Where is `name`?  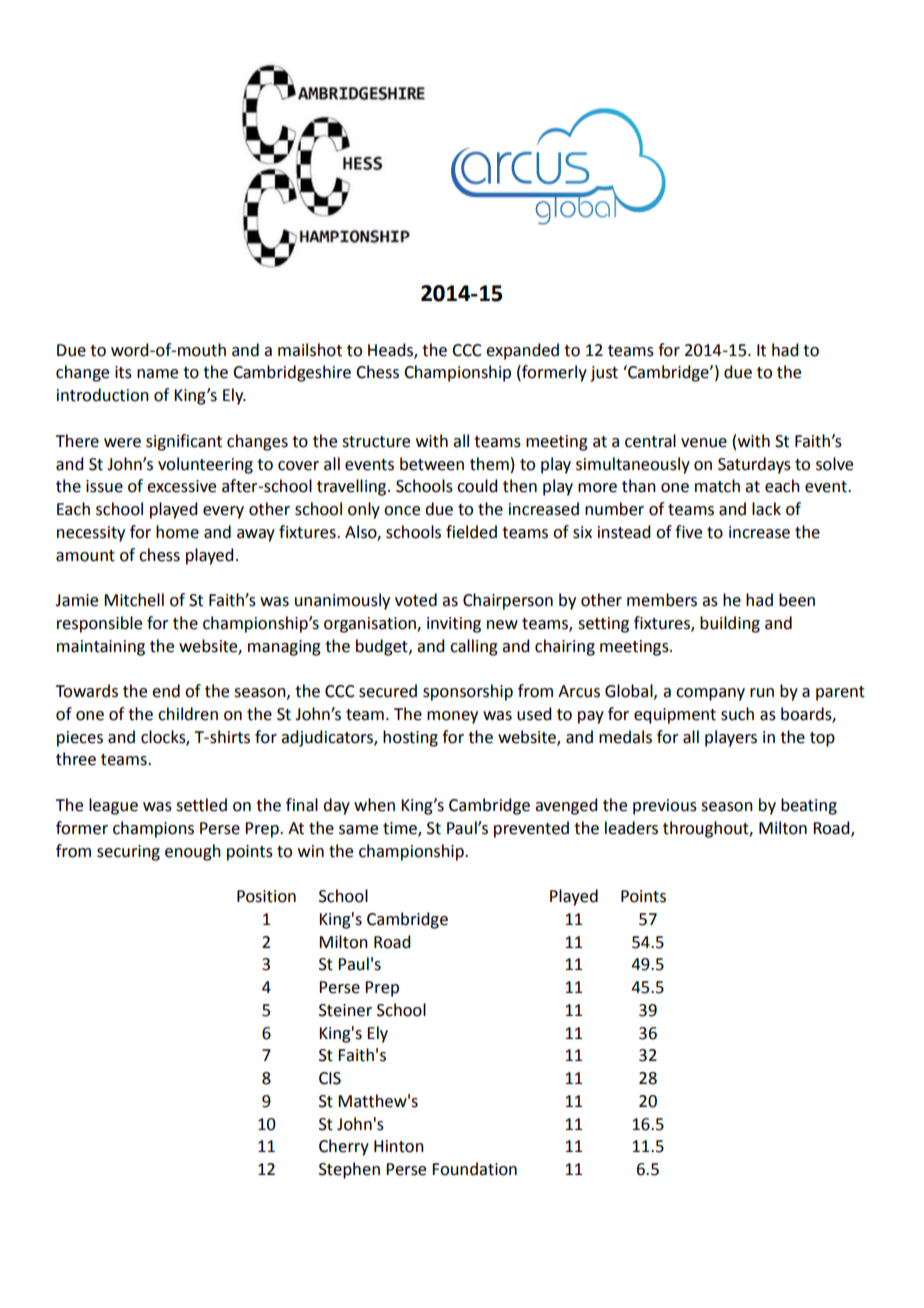
name is located at coordinates (157, 374).
